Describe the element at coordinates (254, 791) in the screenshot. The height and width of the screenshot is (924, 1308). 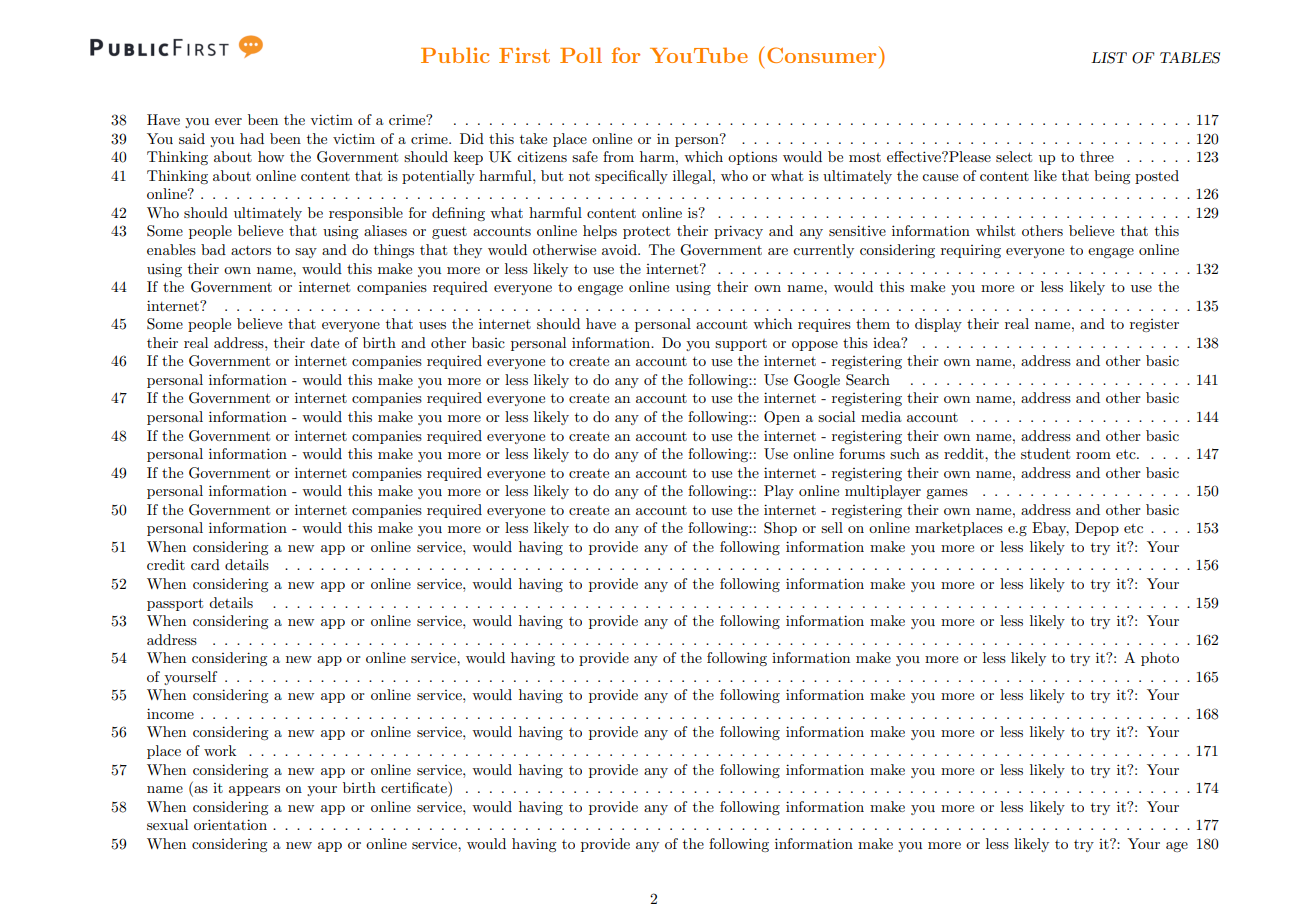
I see `appears` at that location.
